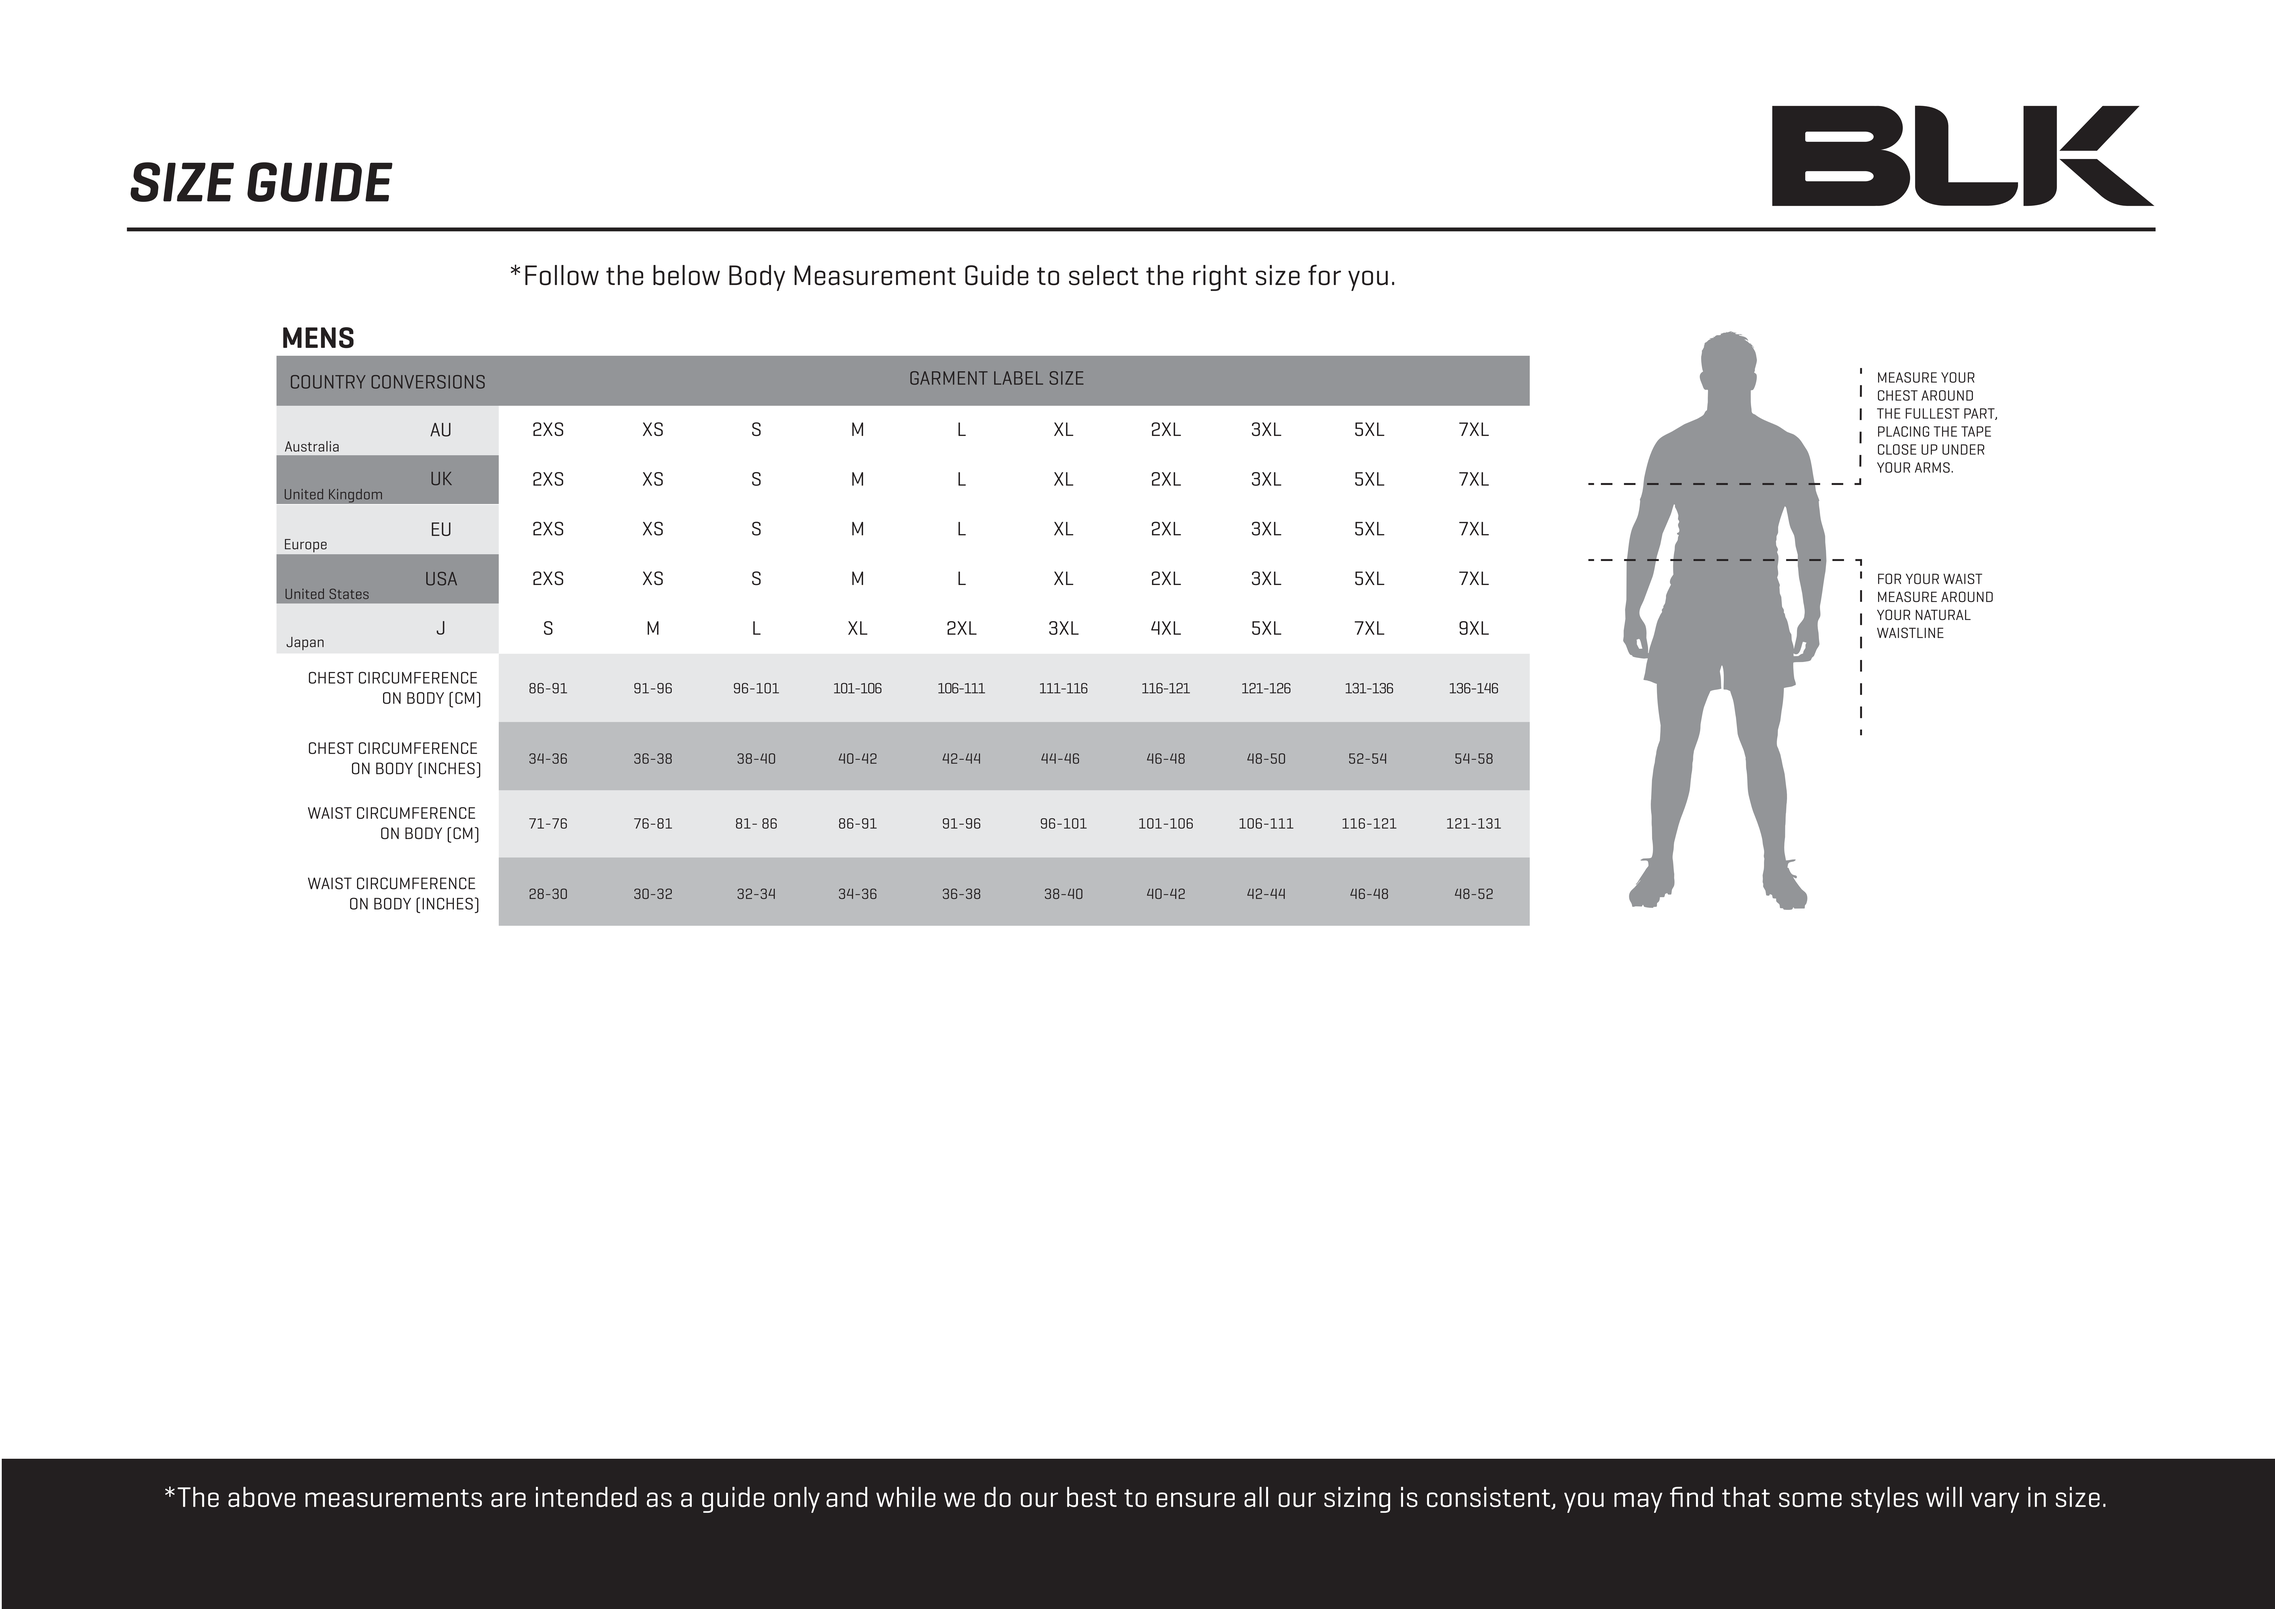 The height and width of the screenshot is (1609, 2275). What do you see at coordinates (349, 593) in the screenshot?
I see `States` at bounding box center [349, 593].
